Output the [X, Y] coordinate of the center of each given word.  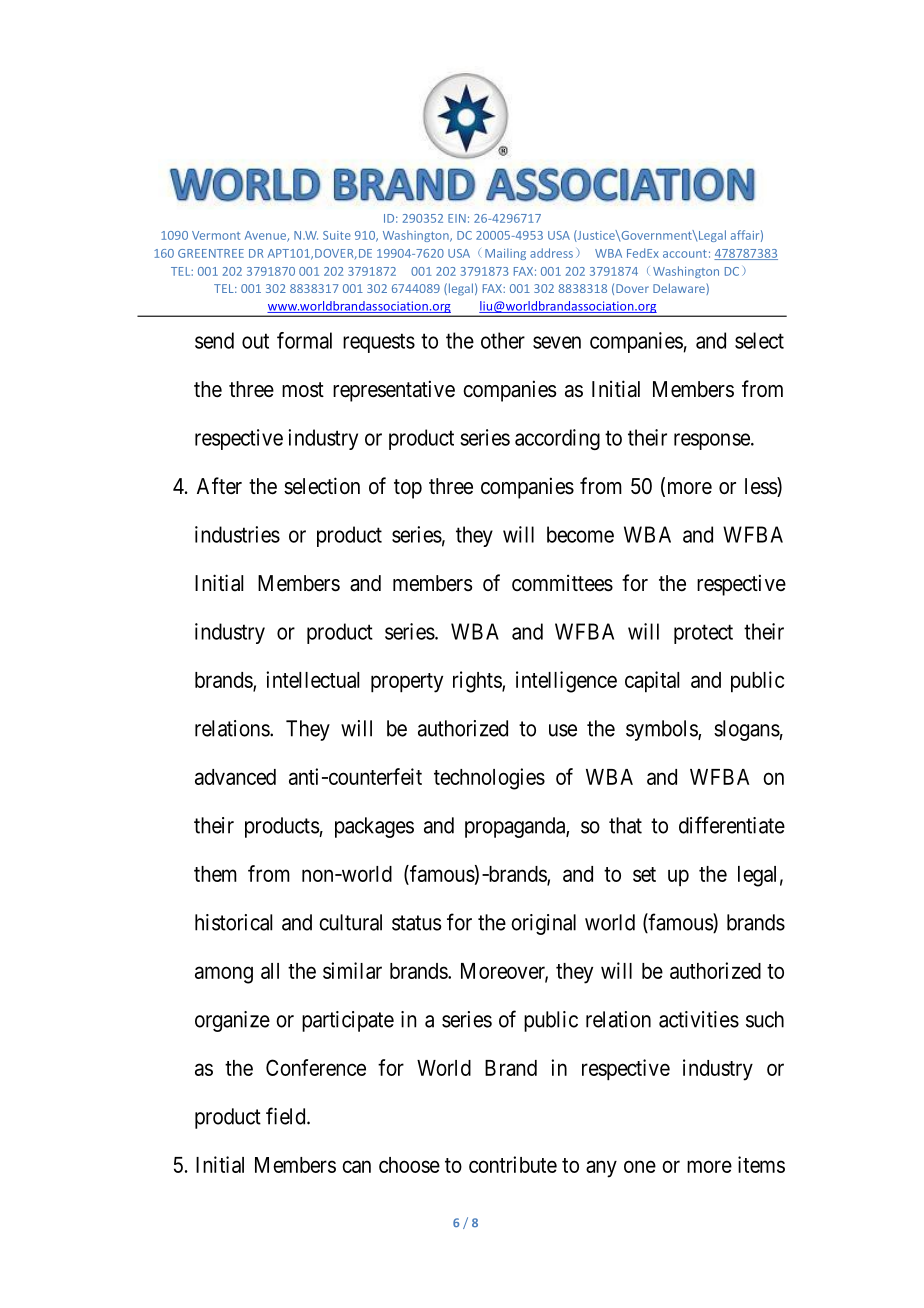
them [215, 874]
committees [562, 583]
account [685, 254]
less [761, 487]
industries [237, 534]
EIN [457, 218]
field [287, 1116]
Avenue [266, 236]
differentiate [732, 825]
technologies [489, 779]
